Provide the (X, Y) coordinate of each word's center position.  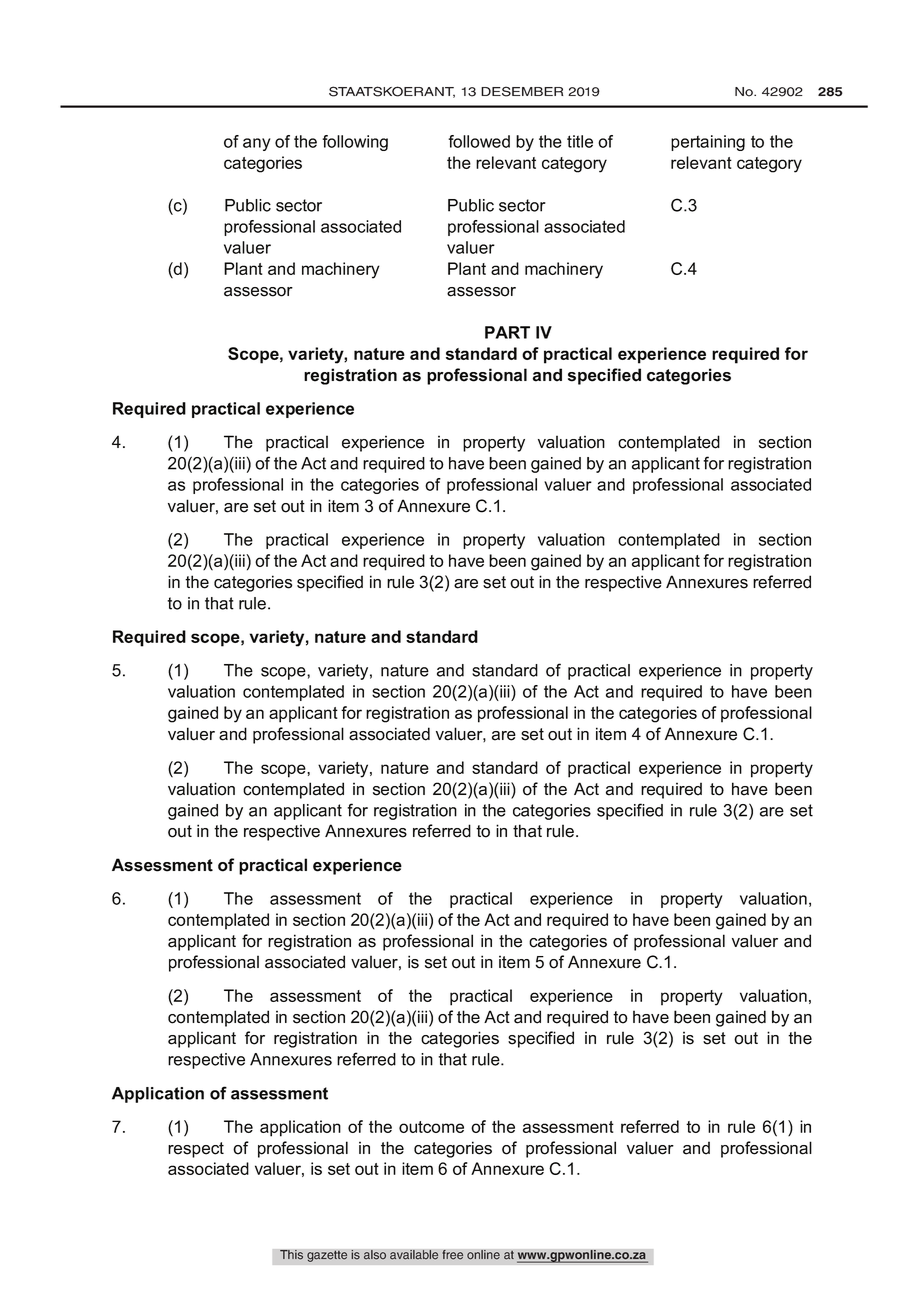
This (291, 1255)
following (355, 143)
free (453, 1255)
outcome (431, 1127)
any (257, 144)
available (414, 1255)
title (580, 141)
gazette (327, 1256)
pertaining (708, 143)
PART (507, 332)
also (375, 1255)
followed (479, 141)
